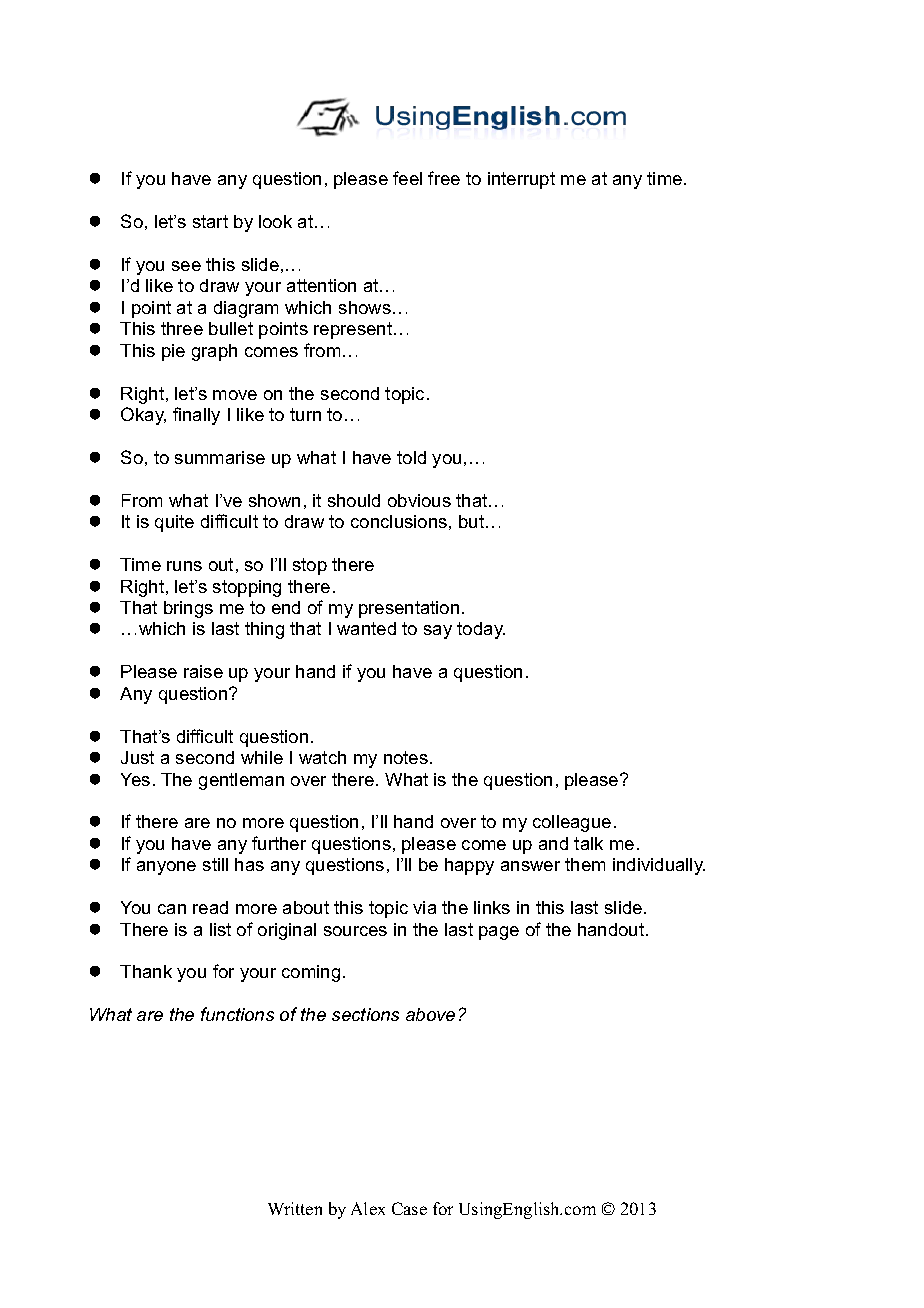  Describe the element at coordinates (188, 609) in the screenshot. I see `brings` at that location.
